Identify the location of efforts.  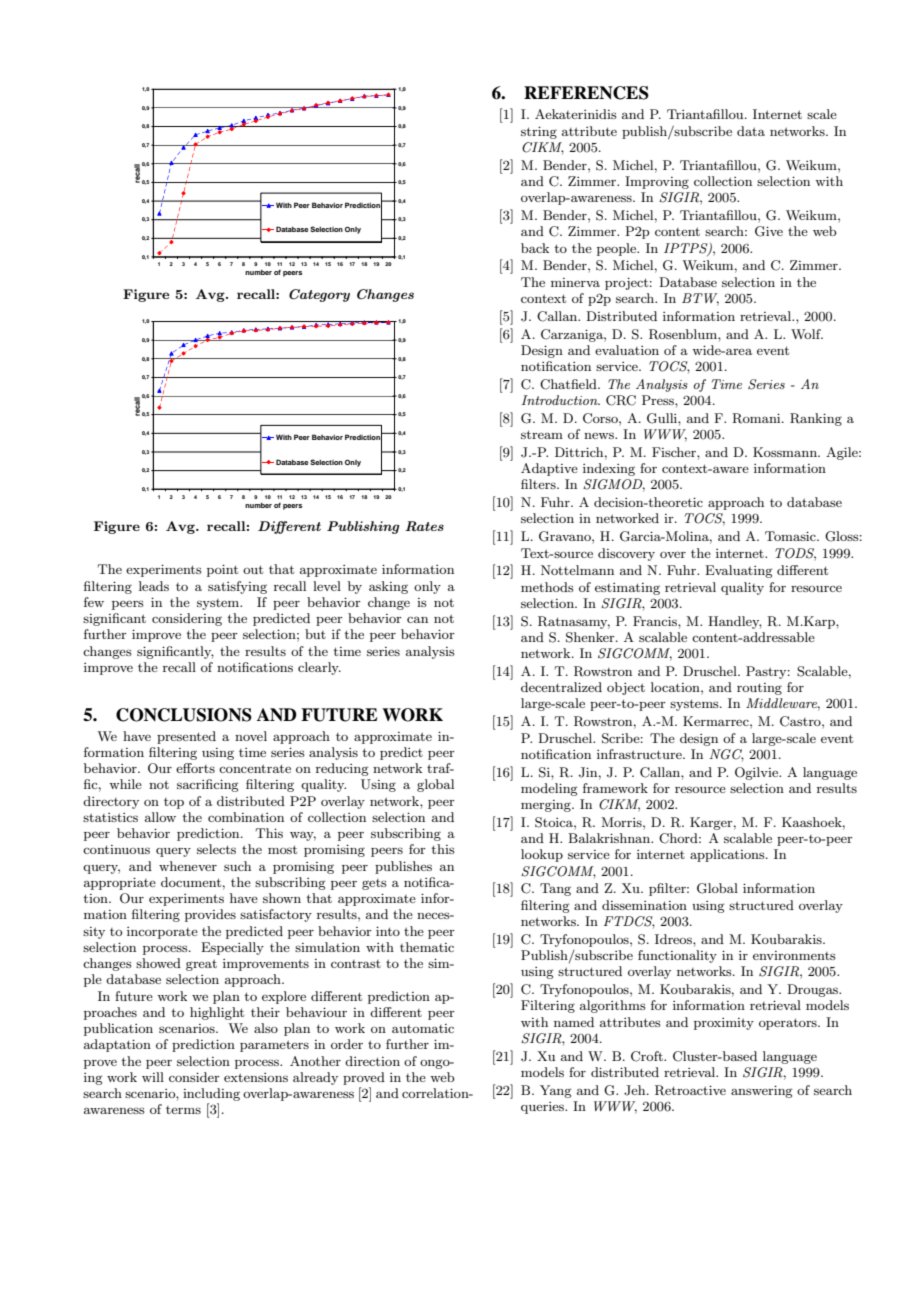
(195, 768).
